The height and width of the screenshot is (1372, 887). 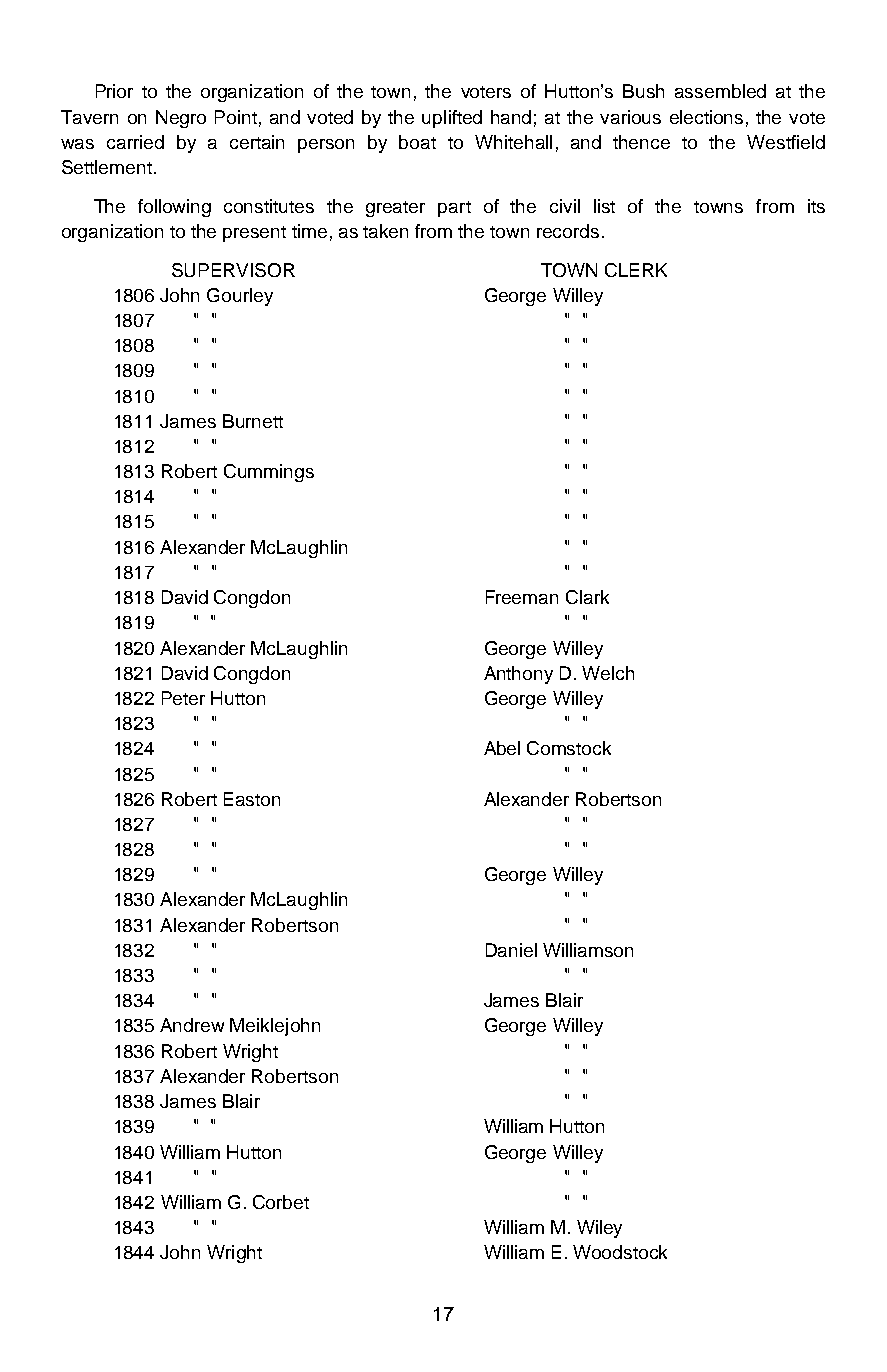 I want to click on Negro, so click(x=181, y=119).
